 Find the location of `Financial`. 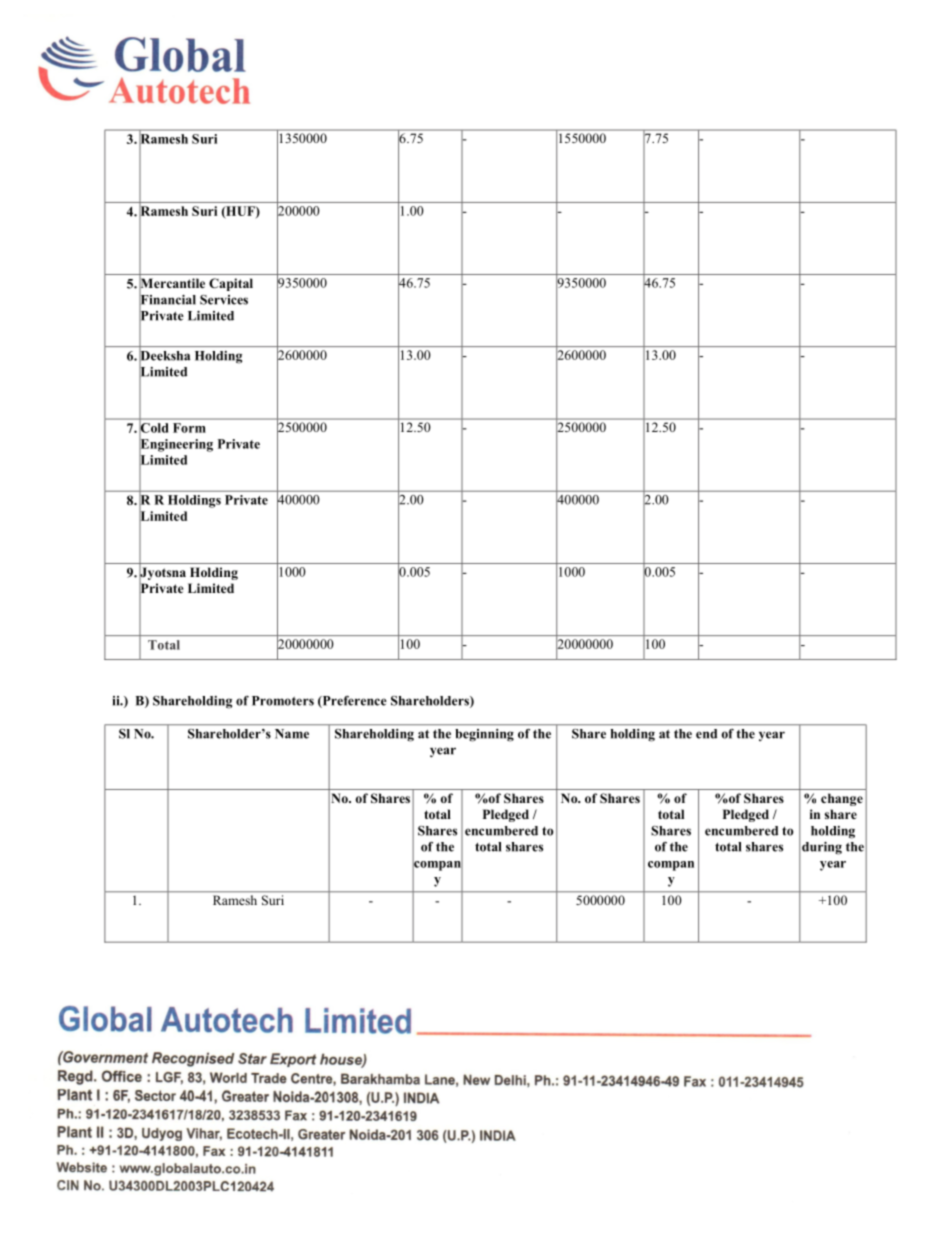

Financial is located at coordinates (167, 299).
